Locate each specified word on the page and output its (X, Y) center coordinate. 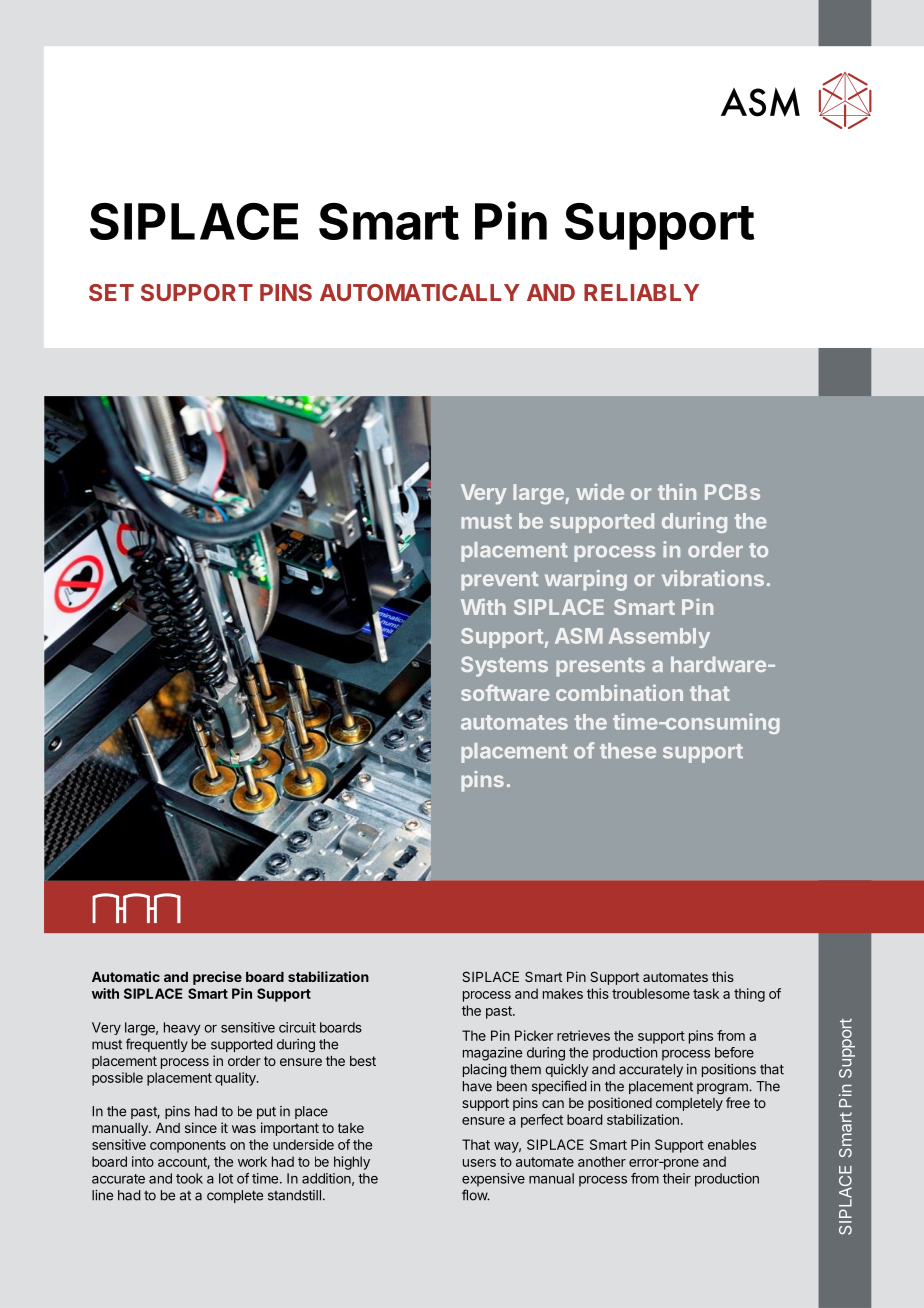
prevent (499, 581)
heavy (182, 1029)
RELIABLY (641, 292)
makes (563, 993)
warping (586, 580)
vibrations (713, 578)
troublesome (651, 993)
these (628, 751)
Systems (504, 666)
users (479, 1163)
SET (111, 292)
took (189, 1178)
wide (600, 491)
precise (217, 978)
